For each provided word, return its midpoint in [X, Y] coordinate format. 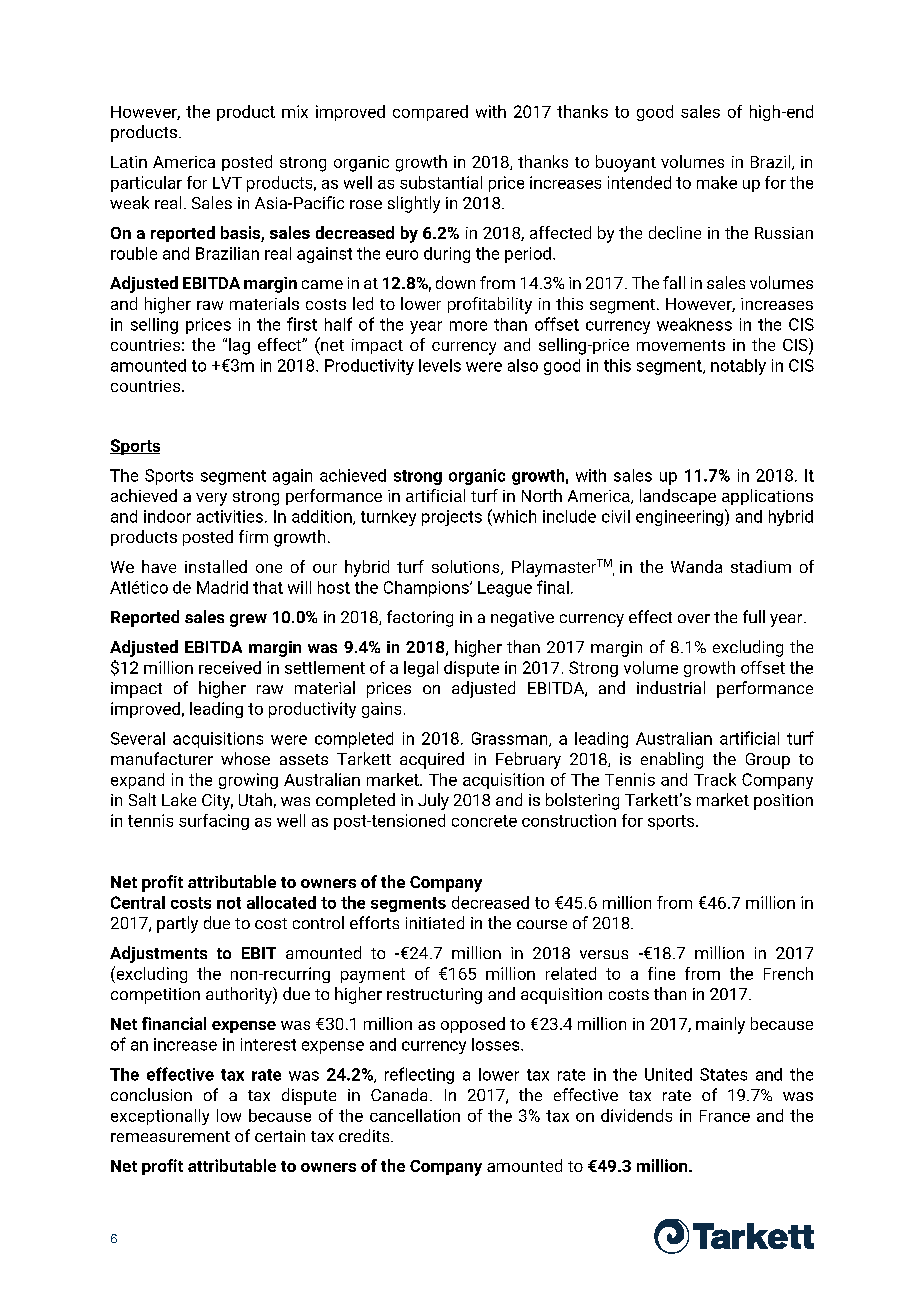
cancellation [415, 1115]
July [433, 801]
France [725, 1116]
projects [452, 518]
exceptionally [160, 1117]
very [211, 499]
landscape [678, 497]
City [217, 802]
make [717, 182]
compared [430, 113]
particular [146, 184]
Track [715, 779]
